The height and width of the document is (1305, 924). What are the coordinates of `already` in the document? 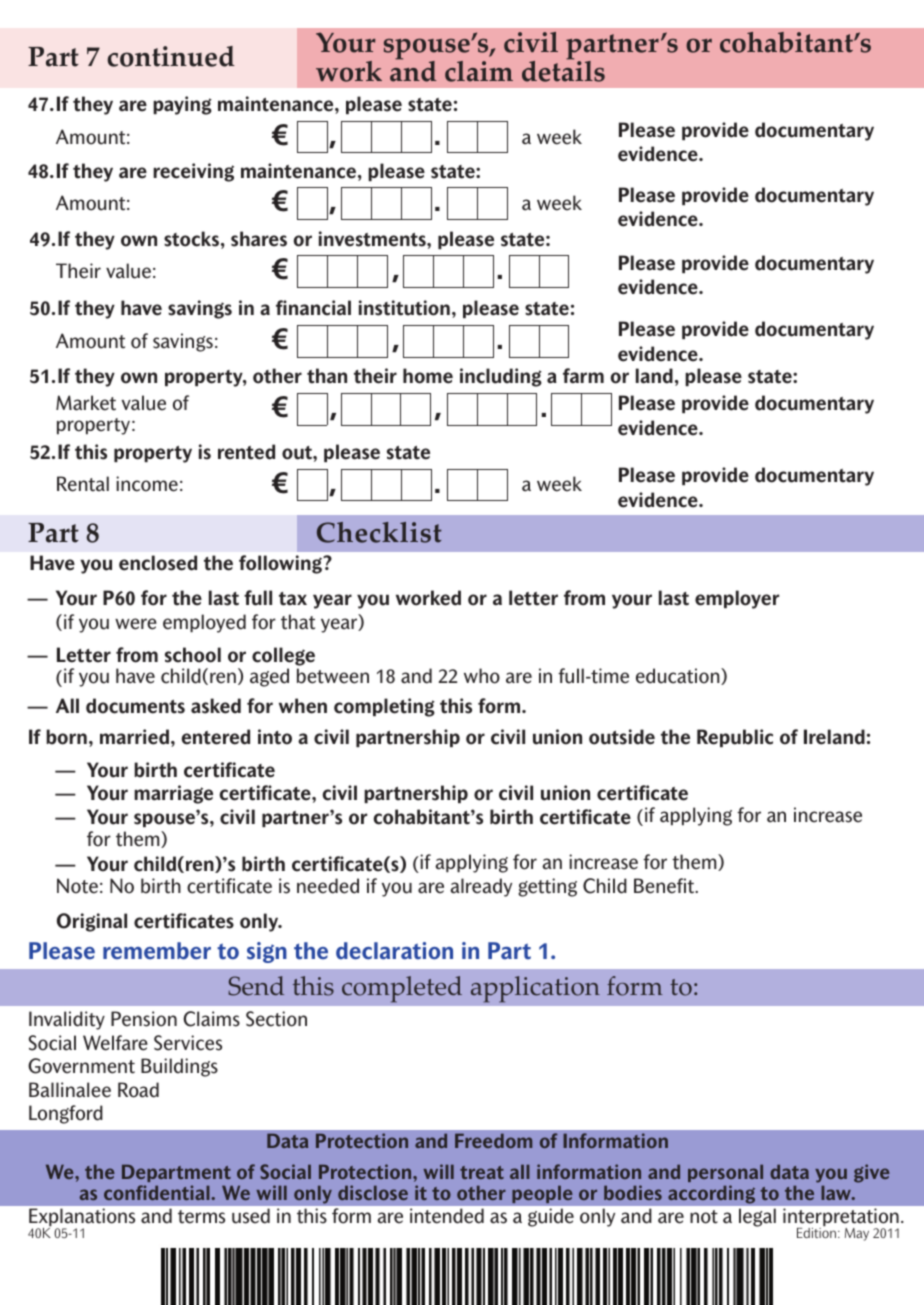 It's located at (481, 887).
